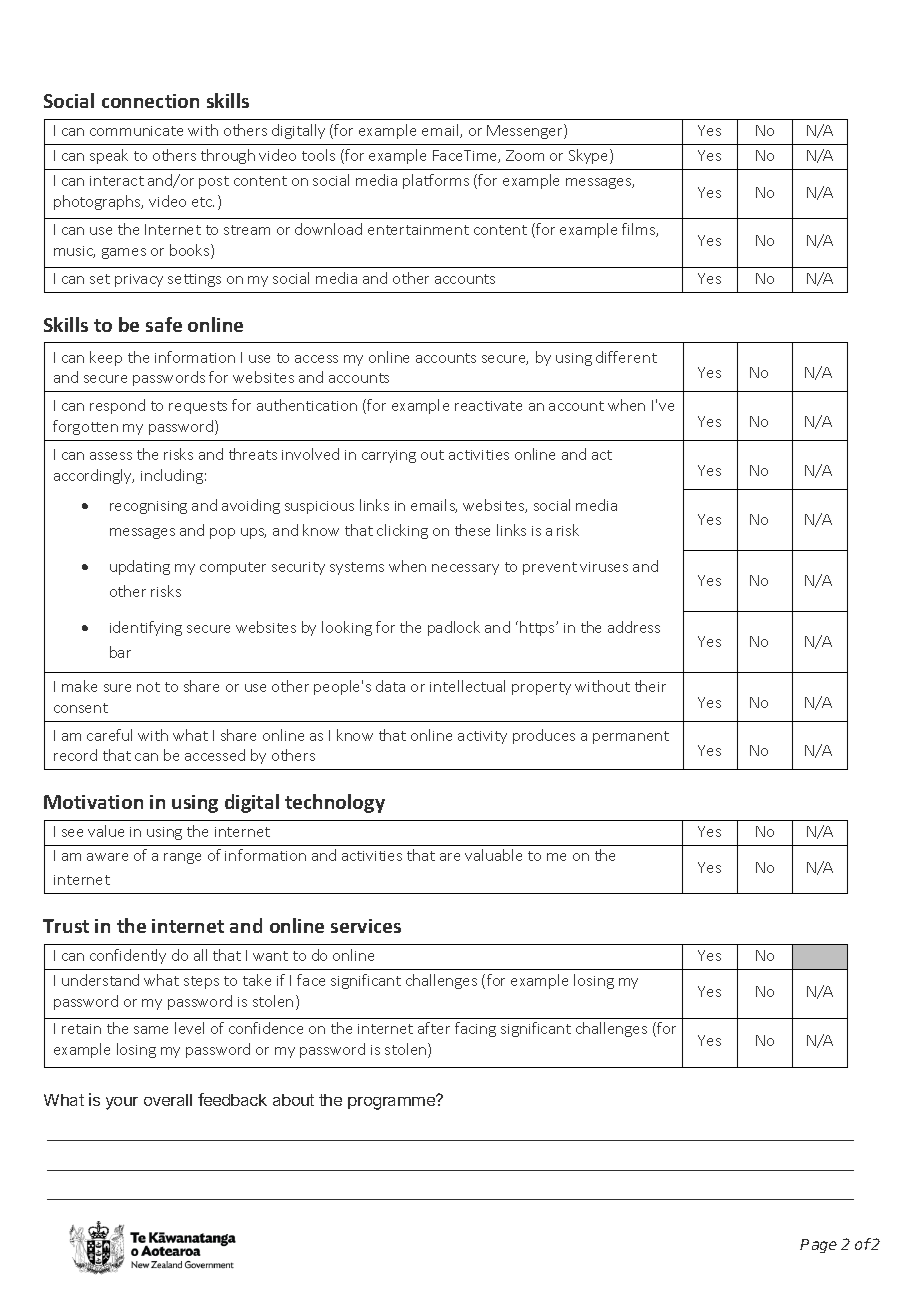 The height and width of the screenshot is (1308, 924). What do you see at coordinates (366, 926) in the screenshot?
I see `services` at bounding box center [366, 926].
